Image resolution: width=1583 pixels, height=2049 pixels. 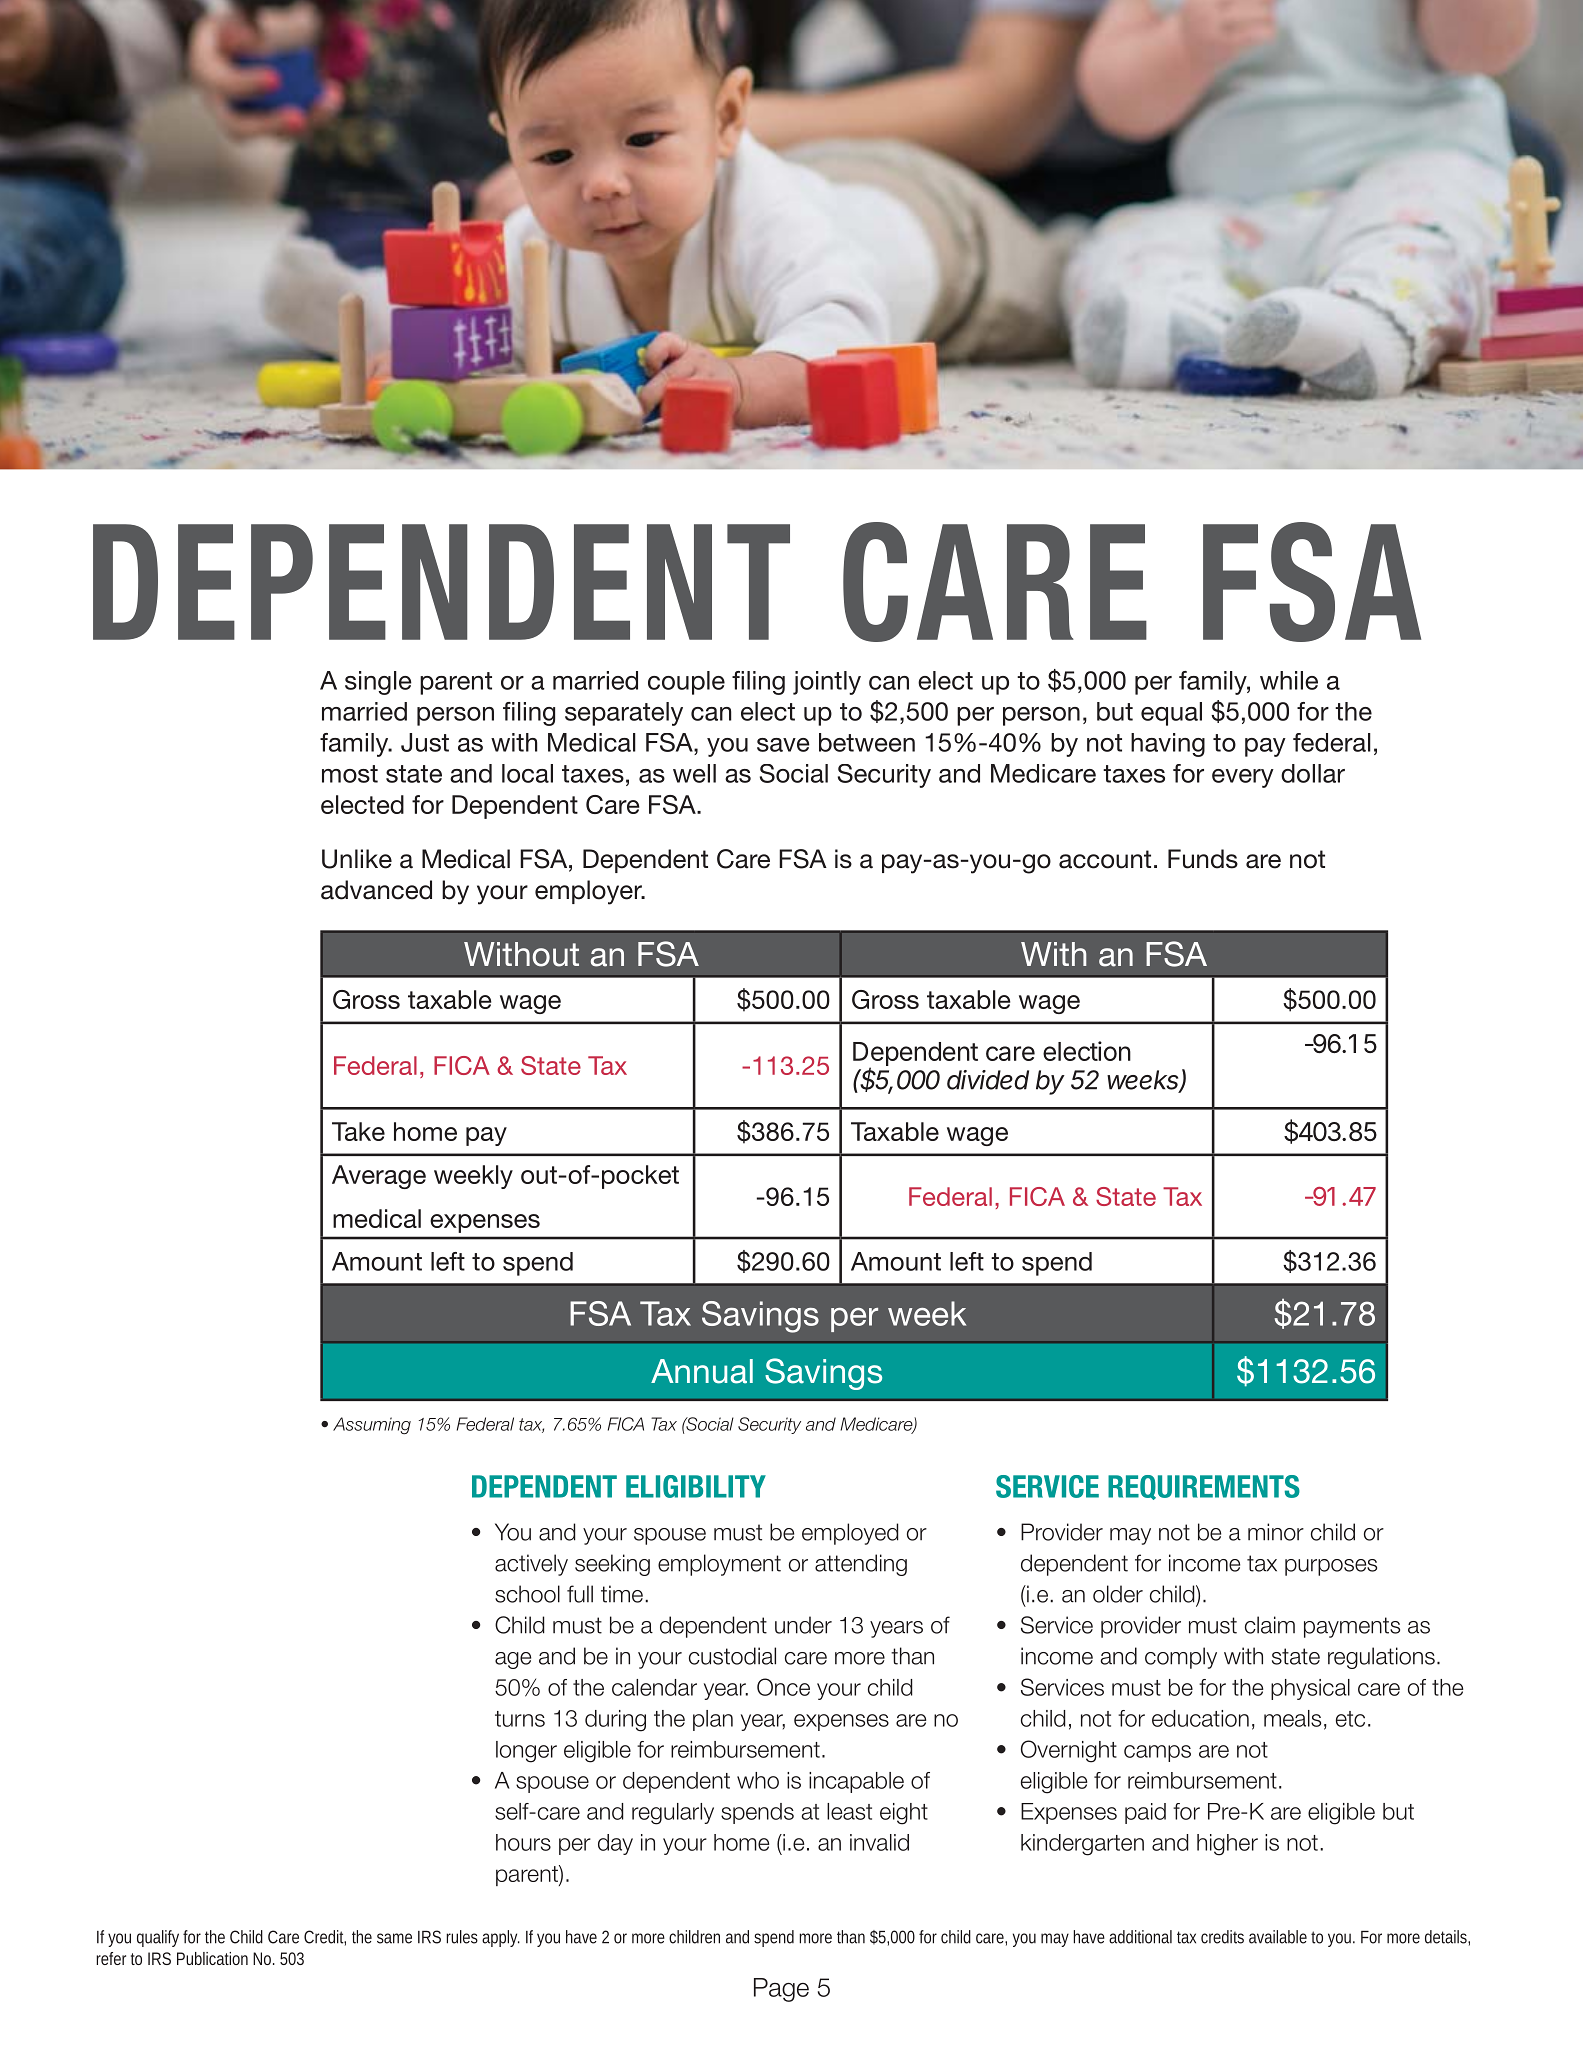 I want to click on divided, so click(x=988, y=1080).
